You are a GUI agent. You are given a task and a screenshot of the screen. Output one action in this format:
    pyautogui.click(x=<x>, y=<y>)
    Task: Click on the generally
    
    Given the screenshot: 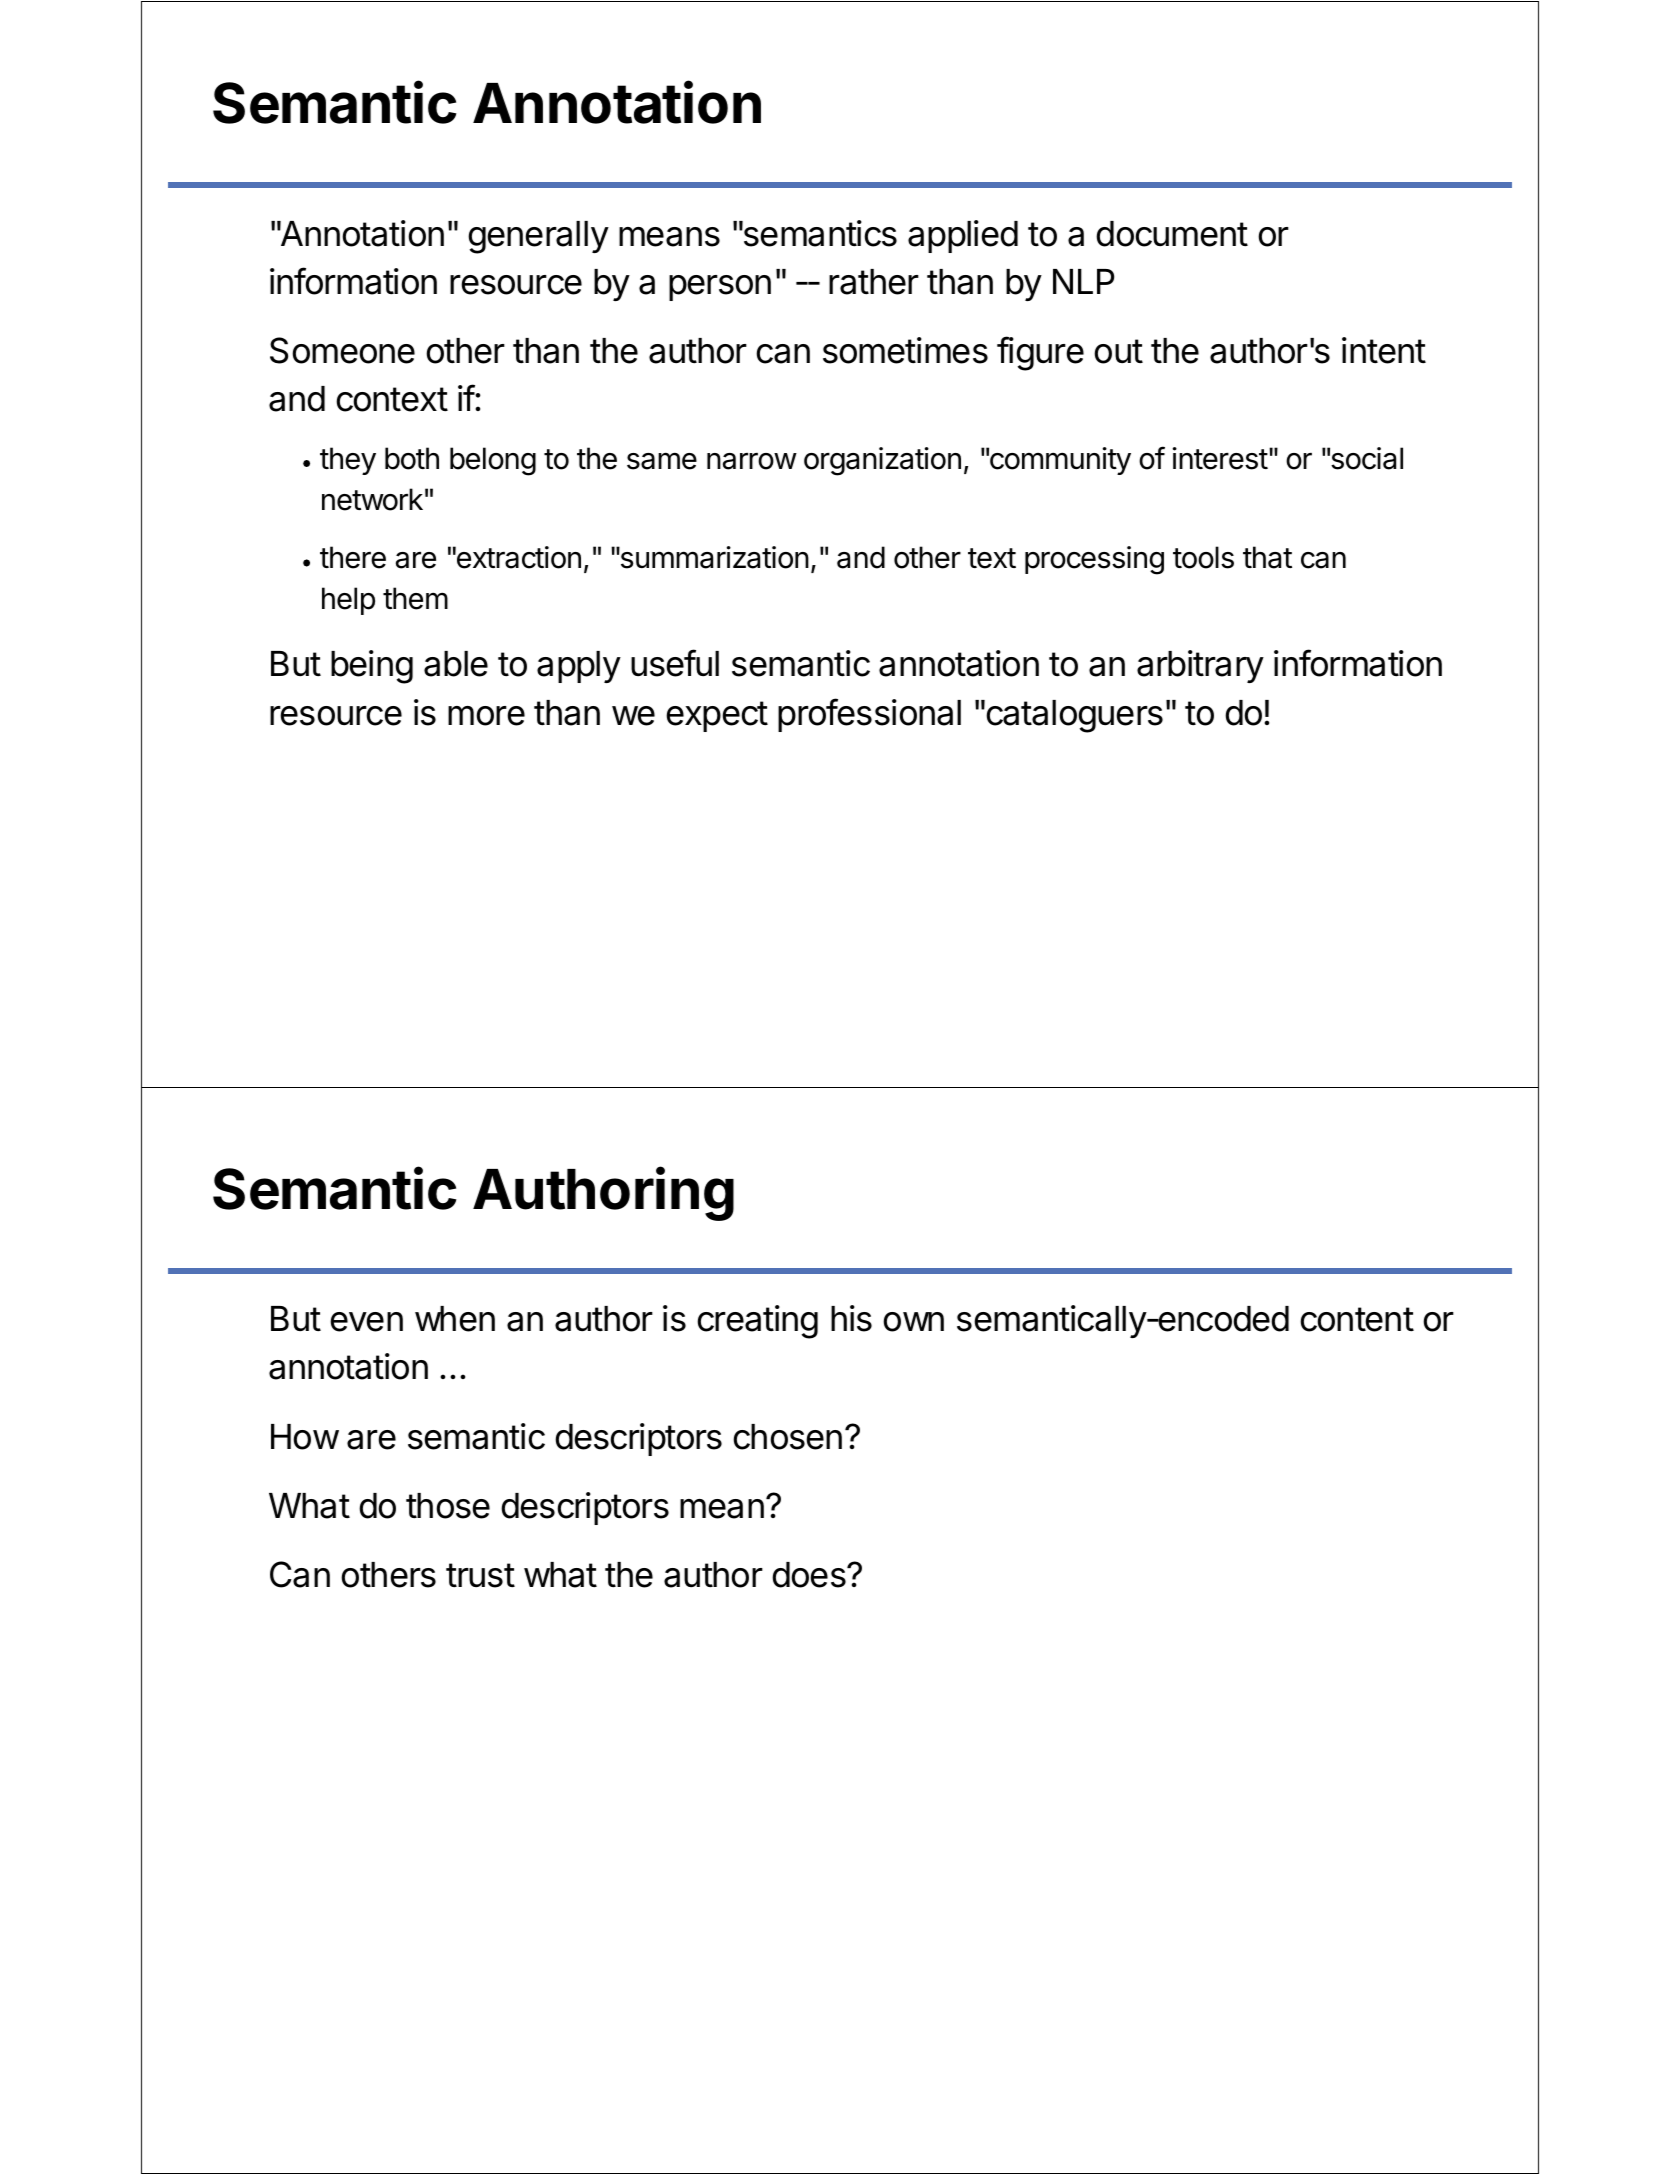 What is the action you would take?
    pyautogui.click(x=538, y=237)
